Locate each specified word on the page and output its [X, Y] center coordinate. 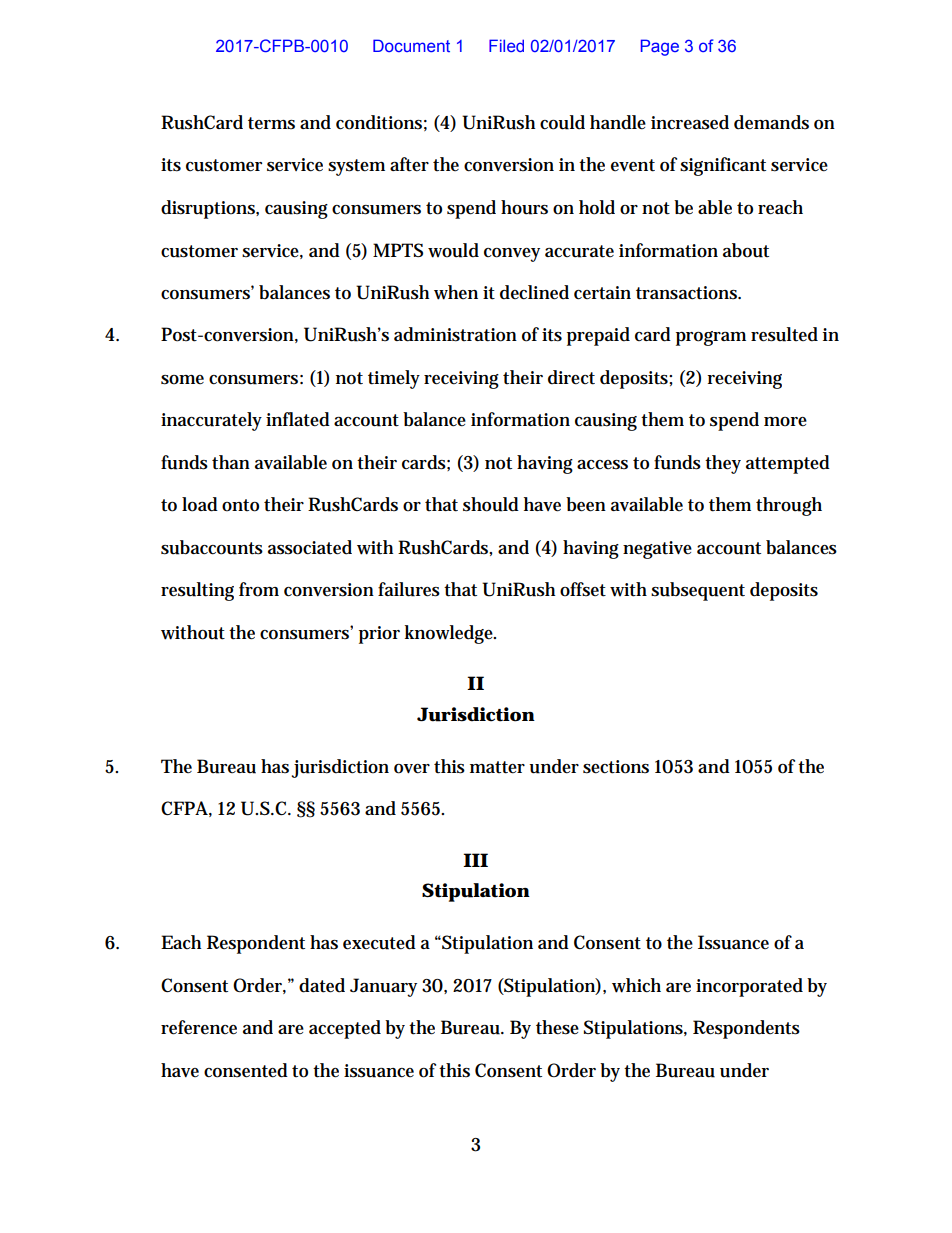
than [231, 462]
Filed [506, 45]
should [491, 504]
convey [512, 255]
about [746, 250]
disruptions [210, 209]
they [723, 464]
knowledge [450, 634]
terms [271, 123]
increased [690, 122]
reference [199, 1027]
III [475, 860]
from [259, 589]
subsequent [698, 591]
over [412, 769]
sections [616, 767]
